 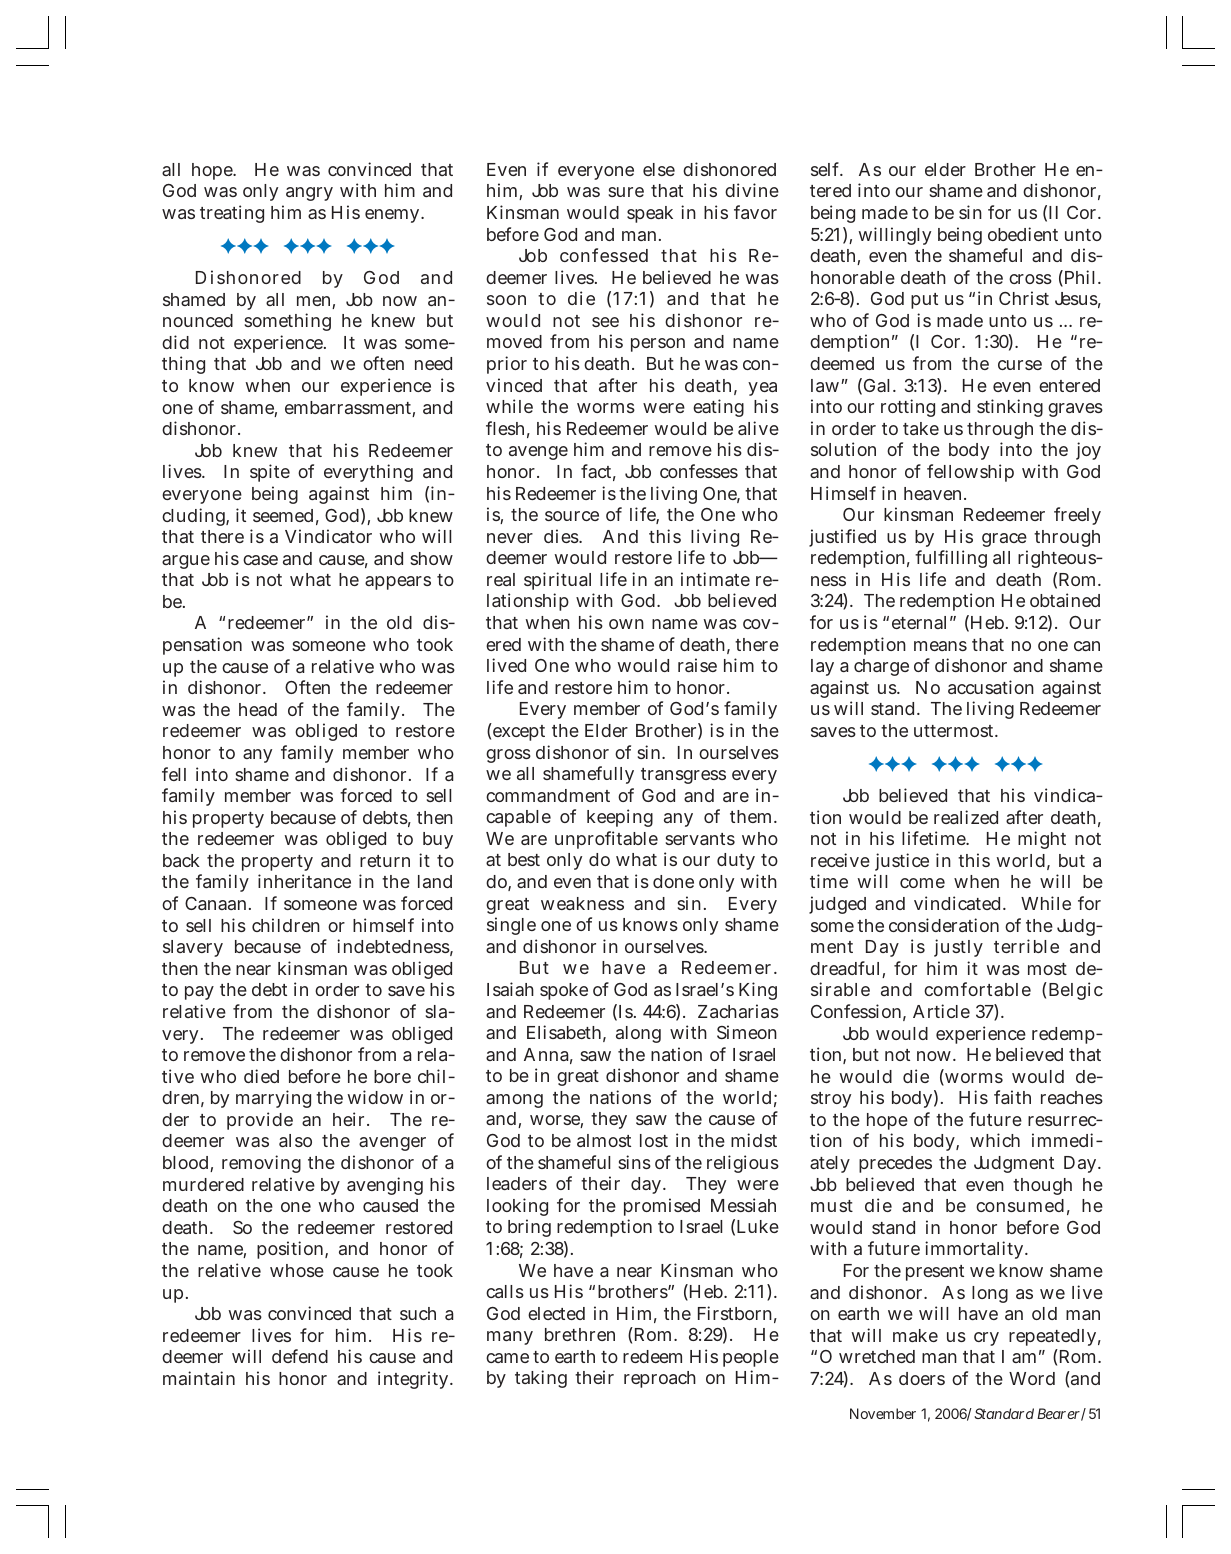 I want to click on heaven, so click(x=932, y=493).
